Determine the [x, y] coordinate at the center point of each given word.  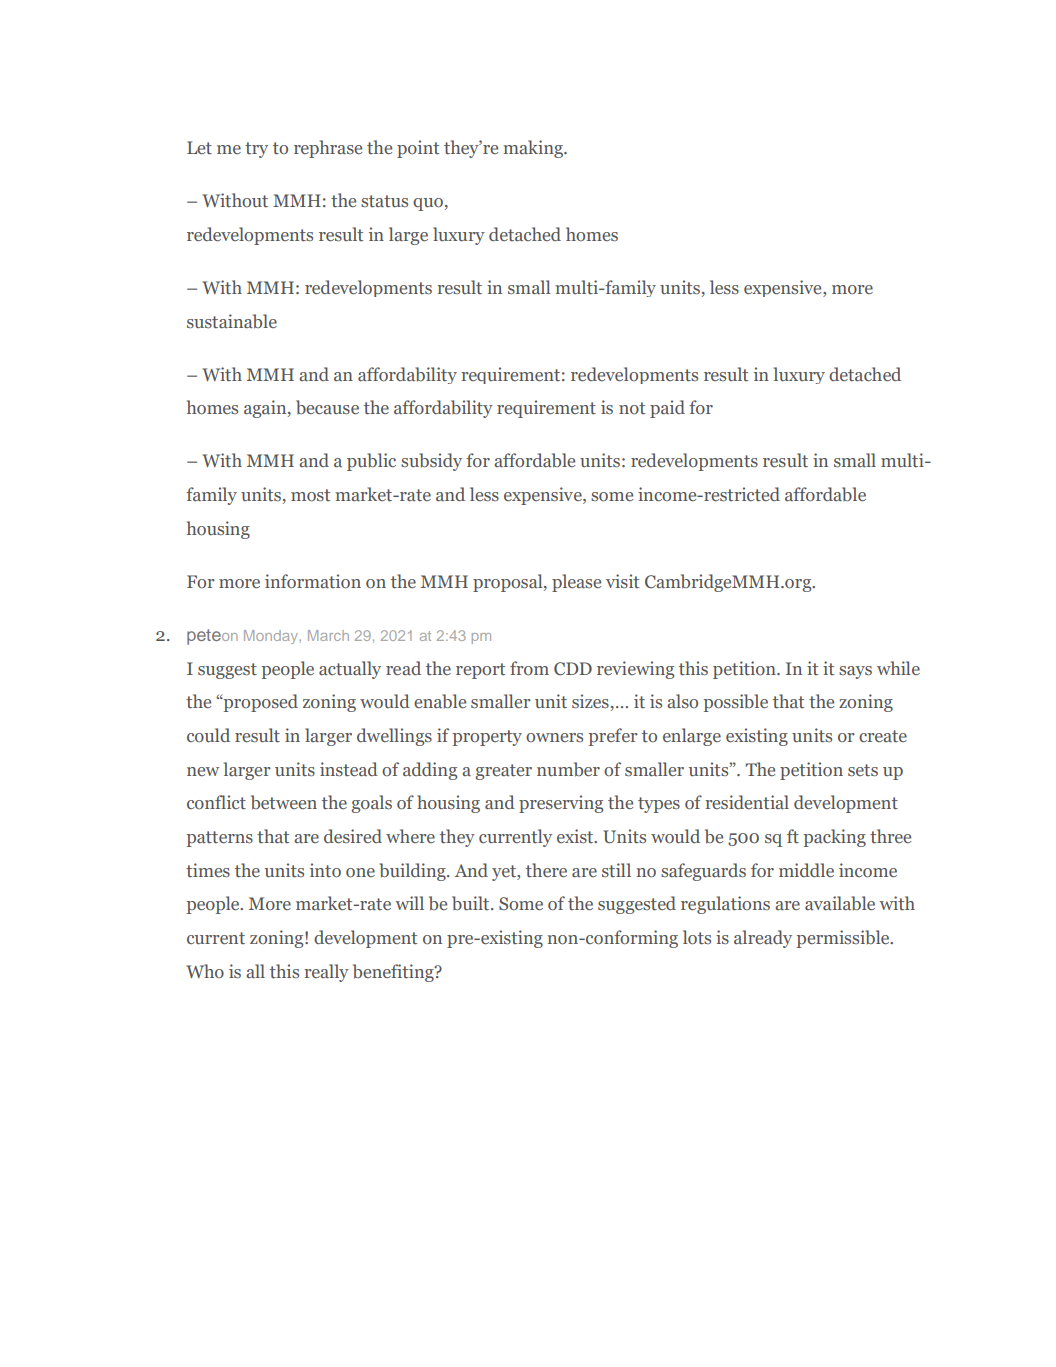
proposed [259, 703]
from [529, 668]
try [256, 150]
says [855, 672]
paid [667, 409]
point [418, 149]
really [326, 973]
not [632, 408]
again [266, 409]
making [534, 149]
